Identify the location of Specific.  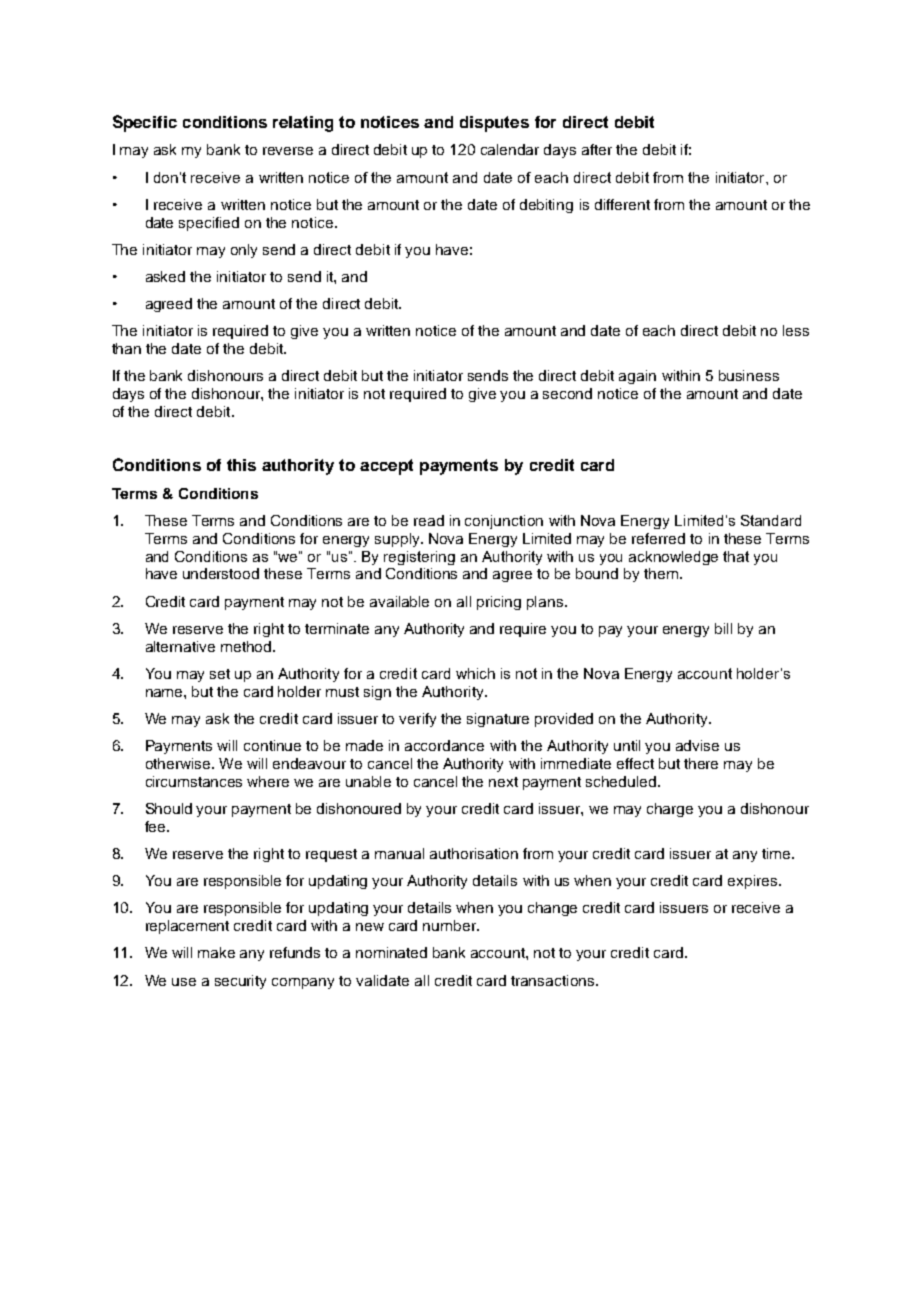
(145, 123).
